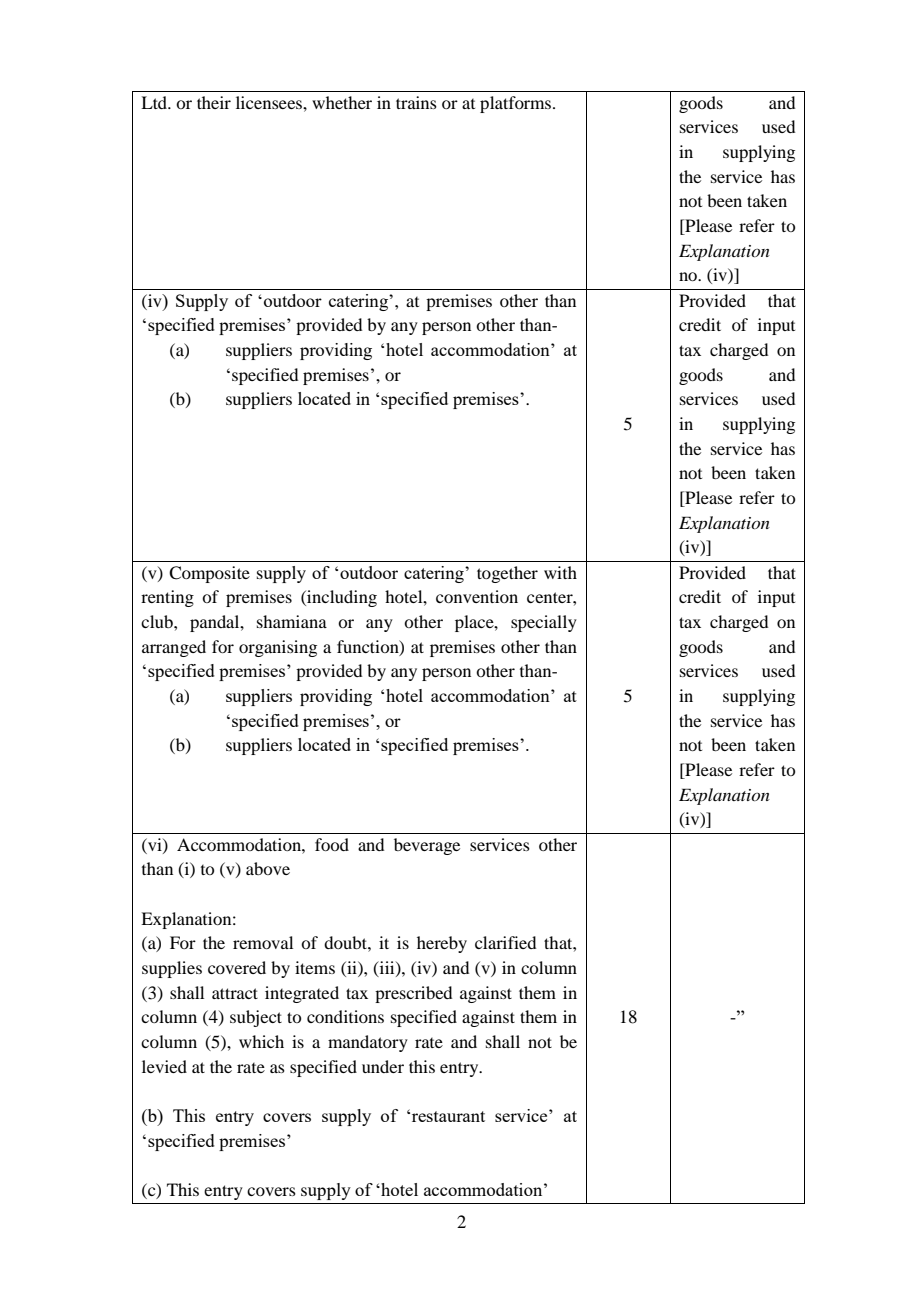 This screenshot has width=924, height=1308. Describe the element at coordinates (342, 102) in the screenshot. I see `whether` at that location.
